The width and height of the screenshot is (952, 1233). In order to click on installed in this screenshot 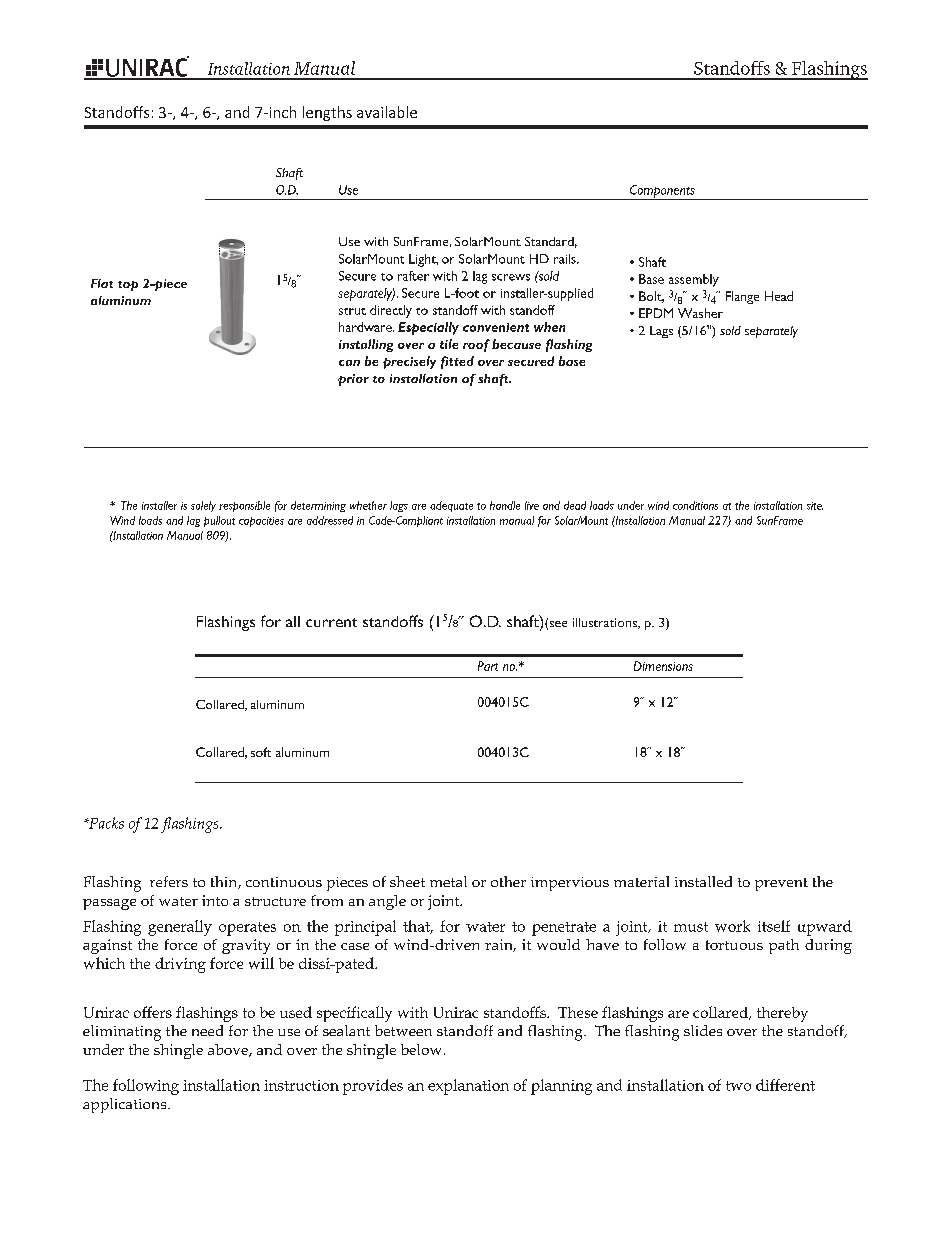, I will do `click(703, 881)`.
